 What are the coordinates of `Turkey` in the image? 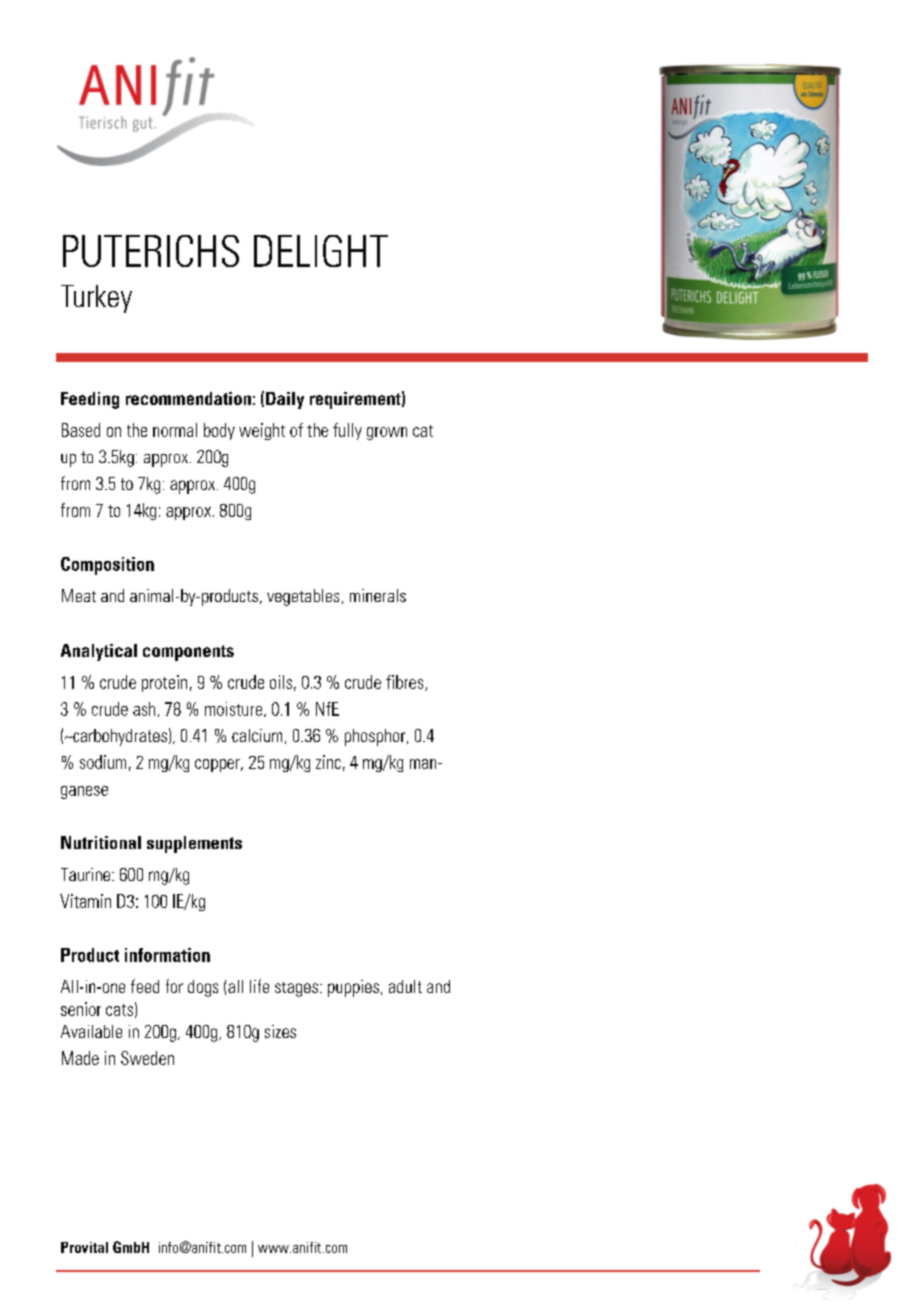 It's located at (96, 299).
